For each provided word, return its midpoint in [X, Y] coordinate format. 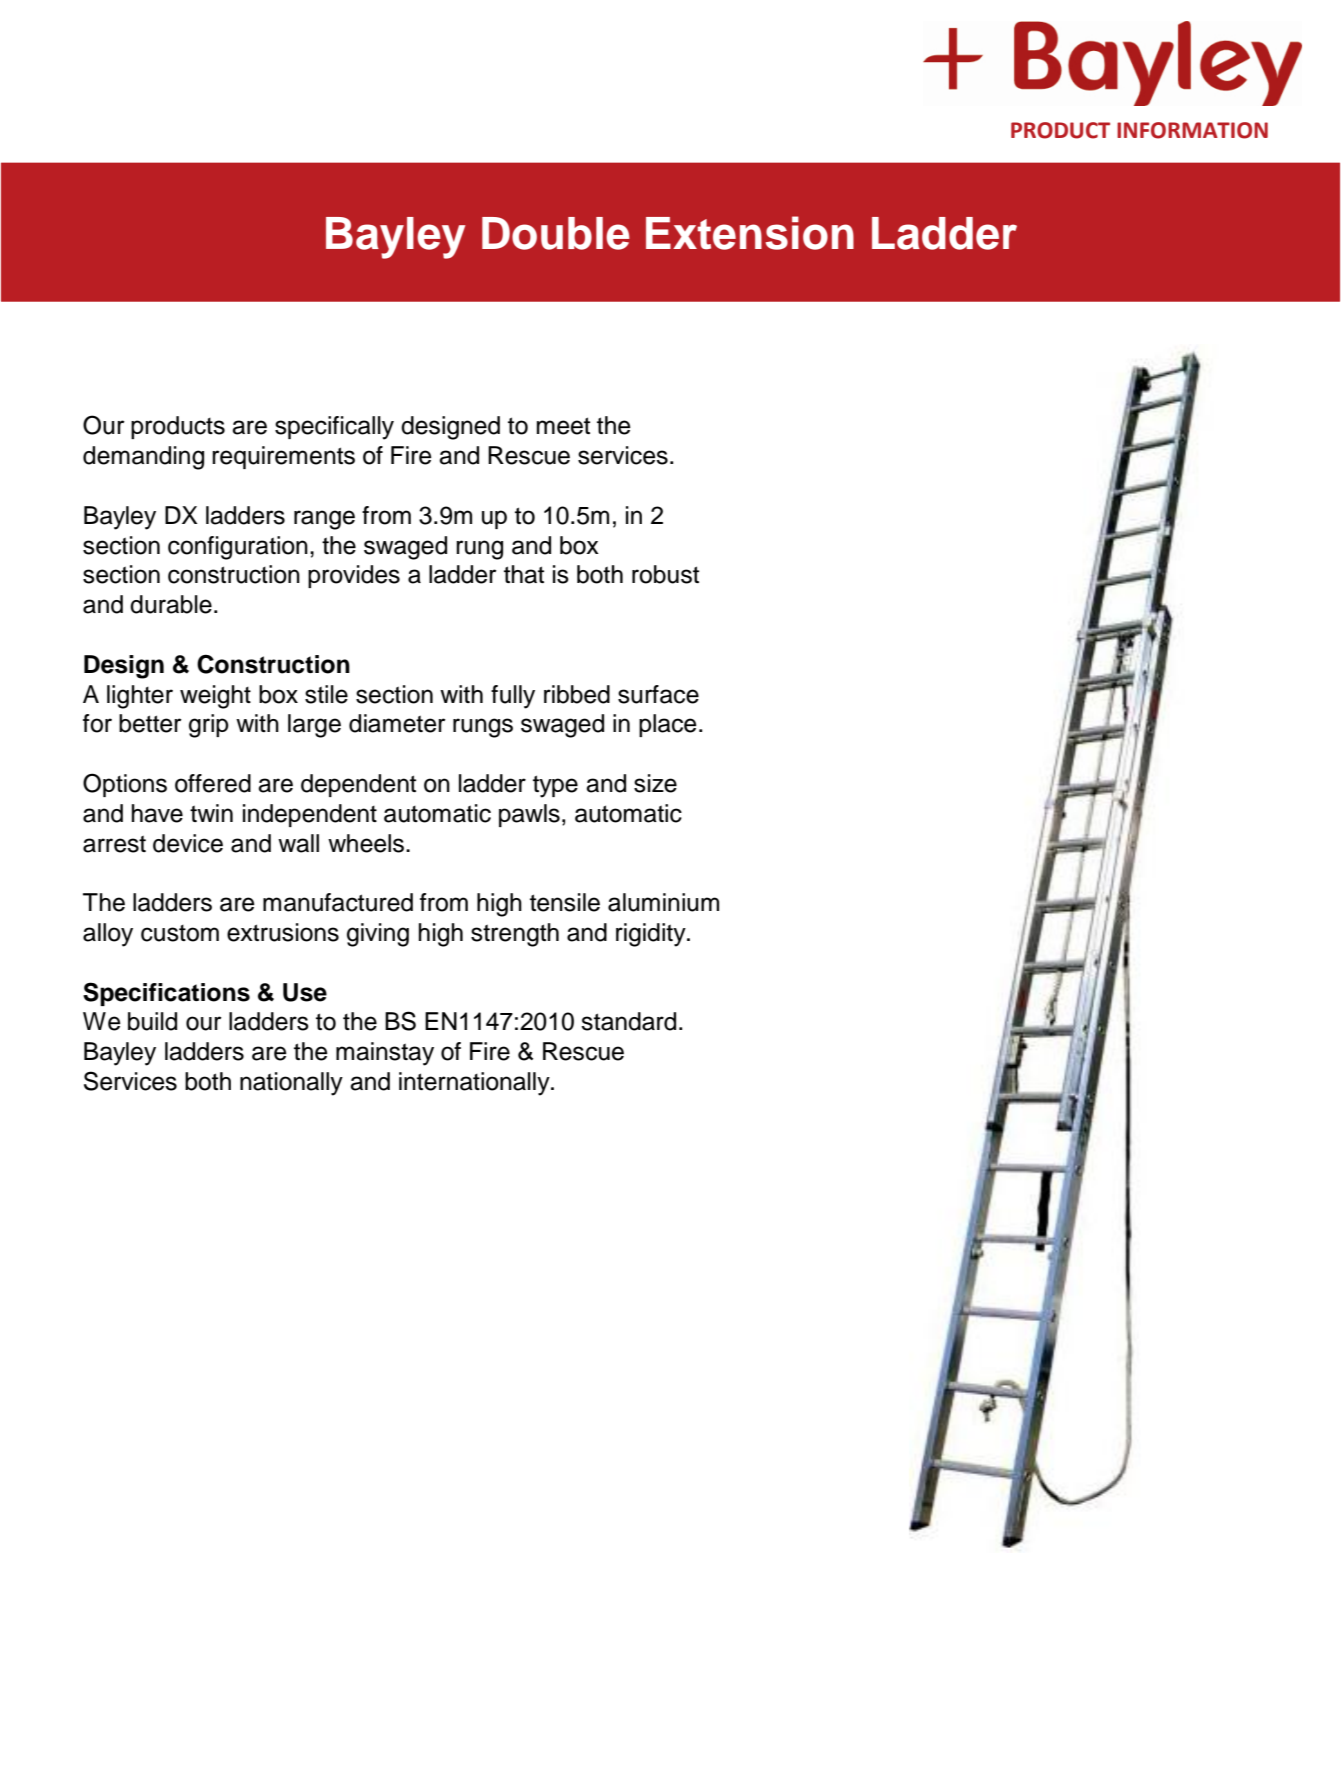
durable [171, 604]
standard [628, 1021]
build [152, 1021]
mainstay [385, 1054]
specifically [334, 428]
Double [556, 233]
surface [658, 694]
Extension [750, 233]
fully [513, 697]
